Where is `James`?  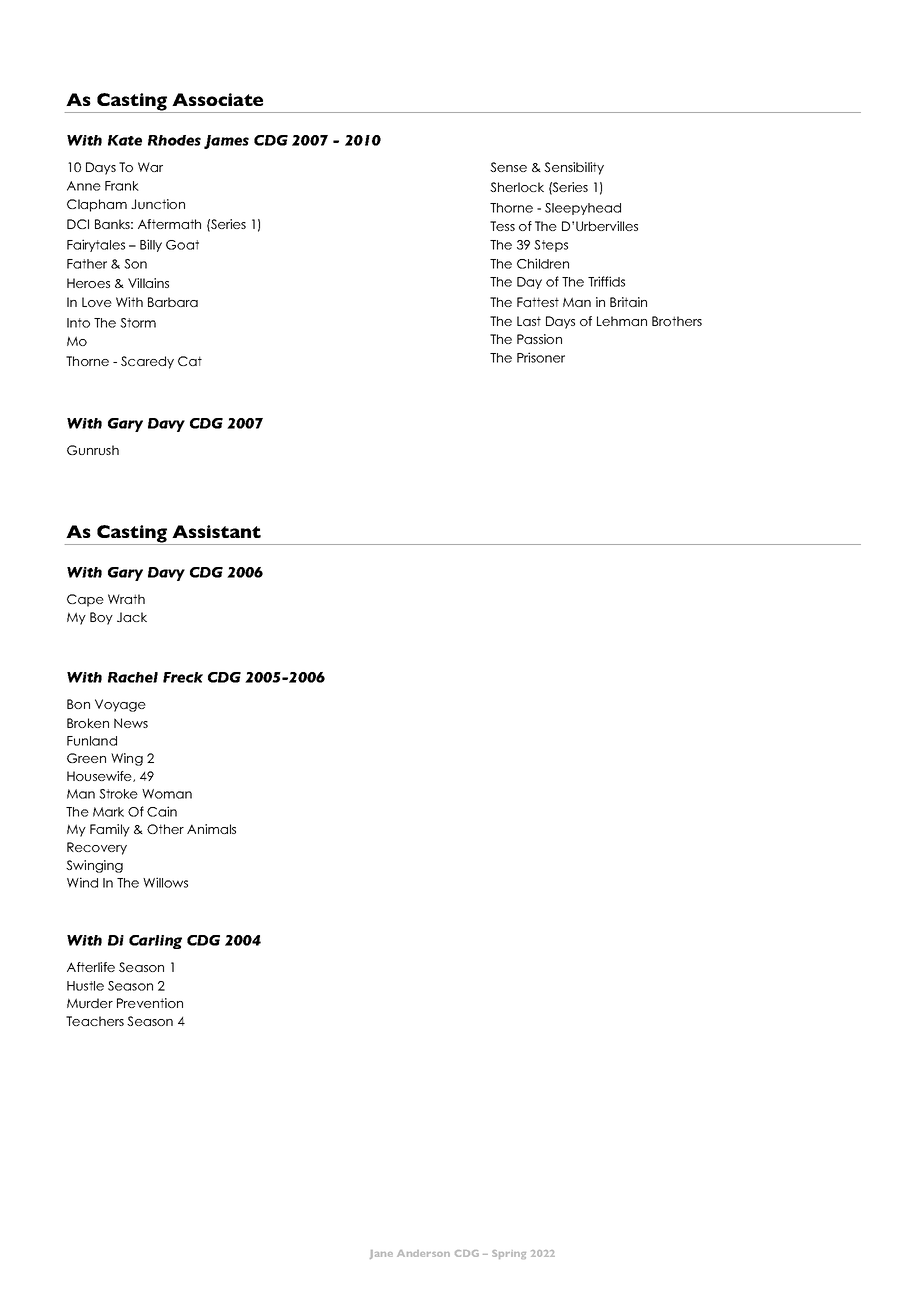 James is located at coordinates (226, 142).
